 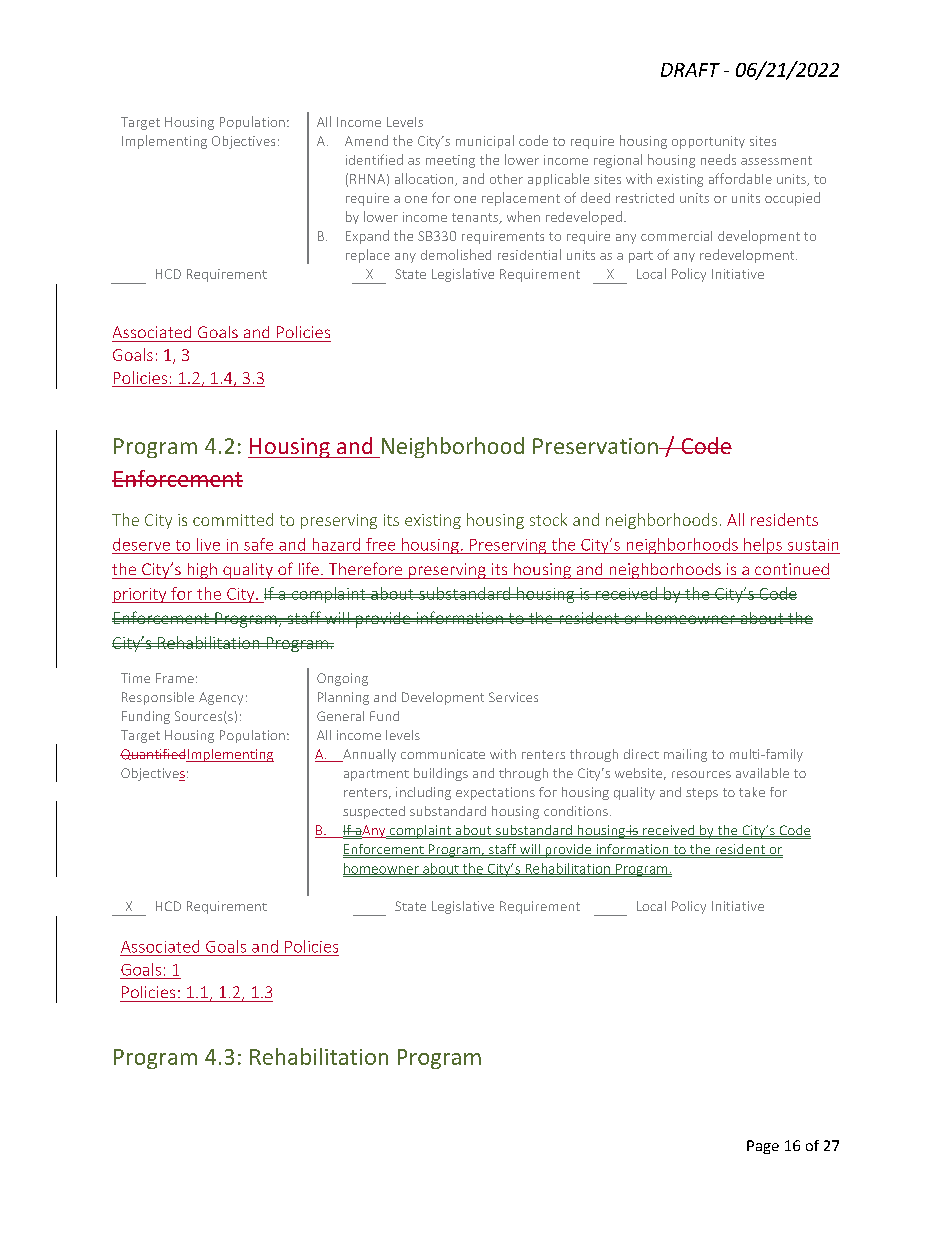 I want to click on including, so click(x=423, y=793).
